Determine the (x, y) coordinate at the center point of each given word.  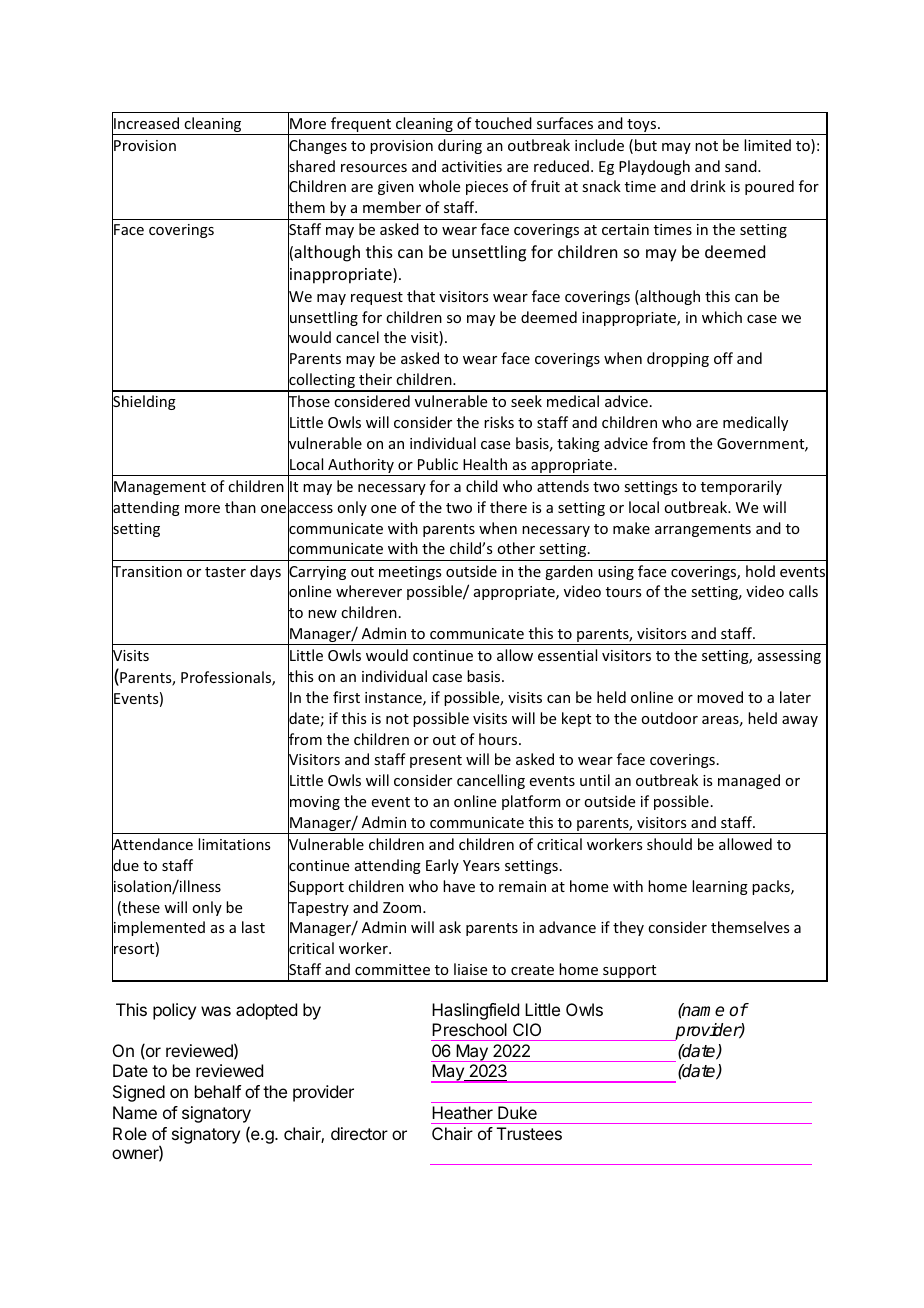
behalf (218, 1091)
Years (481, 865)
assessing (789, 657)
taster (225, 572)
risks (499, 422)
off (723, 358)
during (460, 146)
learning (720, 887)
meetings (410, 573)
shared (311, 166)
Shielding (144, 403)
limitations (234, 844)
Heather (462, 1112)
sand (742, 166)
